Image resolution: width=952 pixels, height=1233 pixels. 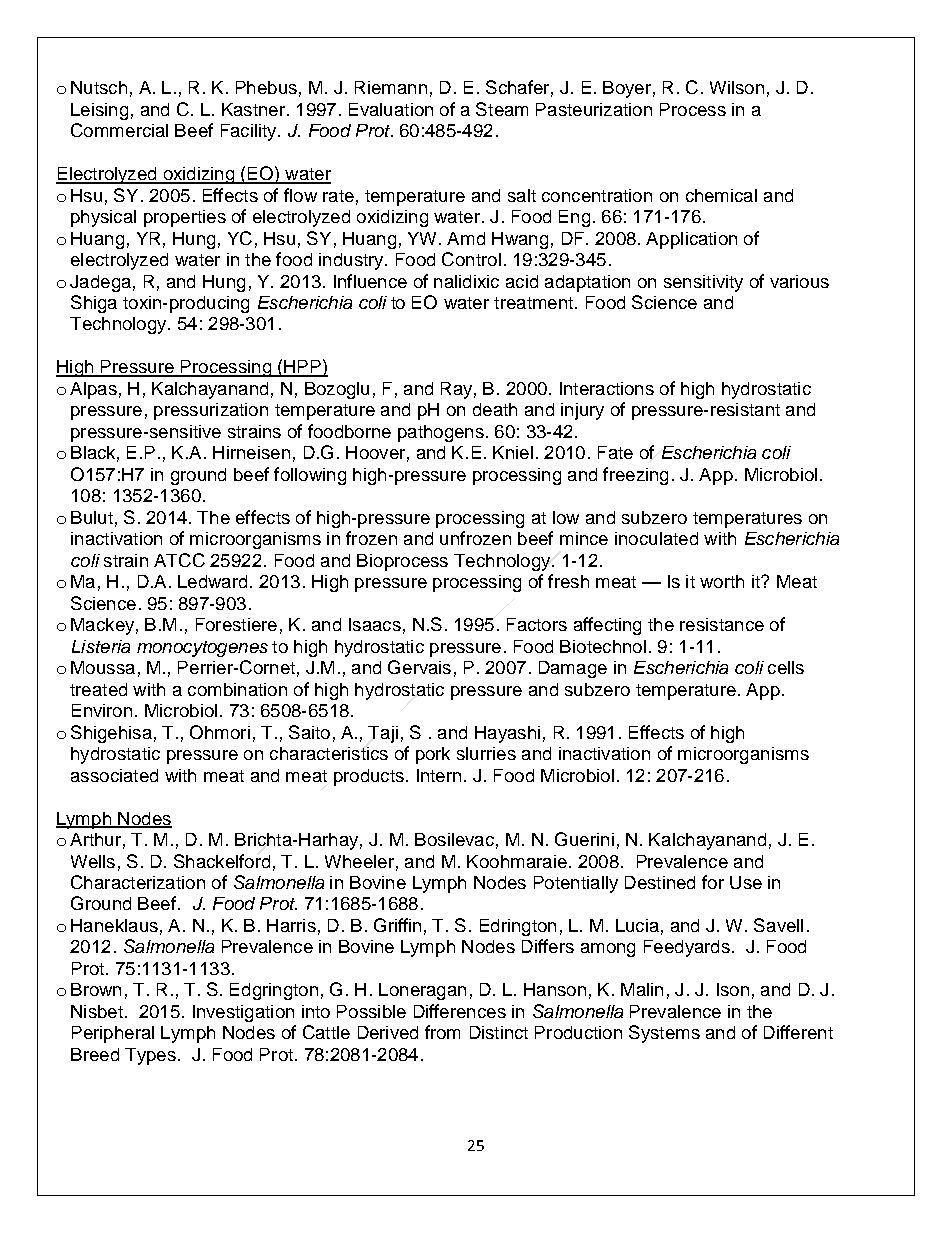 I want to click on Evaluation, so click(x=391, y=109).
